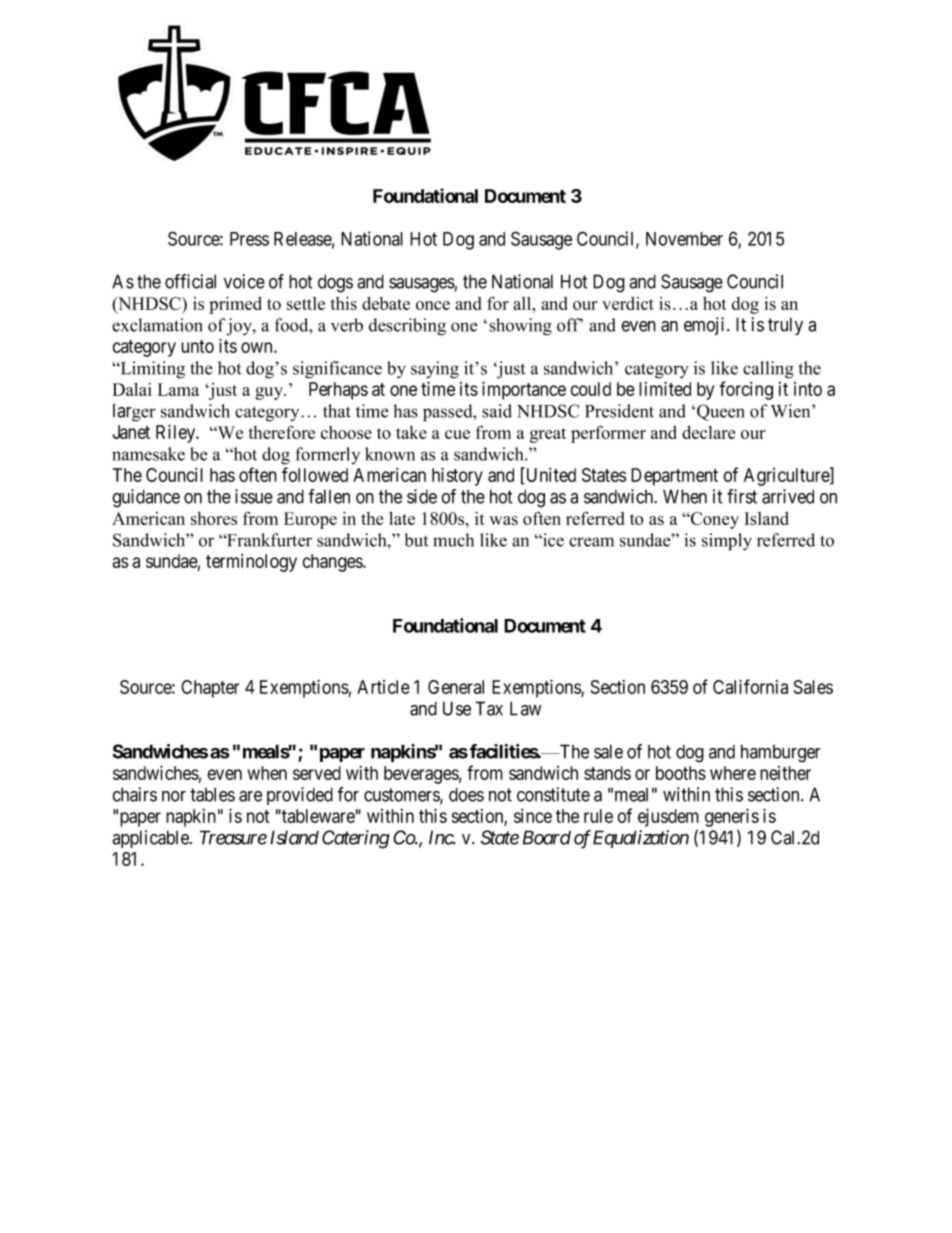 This page has height=1233, width=952. Describe the element at coordinates (727, 542) in the page. I see `simply` at that location.
